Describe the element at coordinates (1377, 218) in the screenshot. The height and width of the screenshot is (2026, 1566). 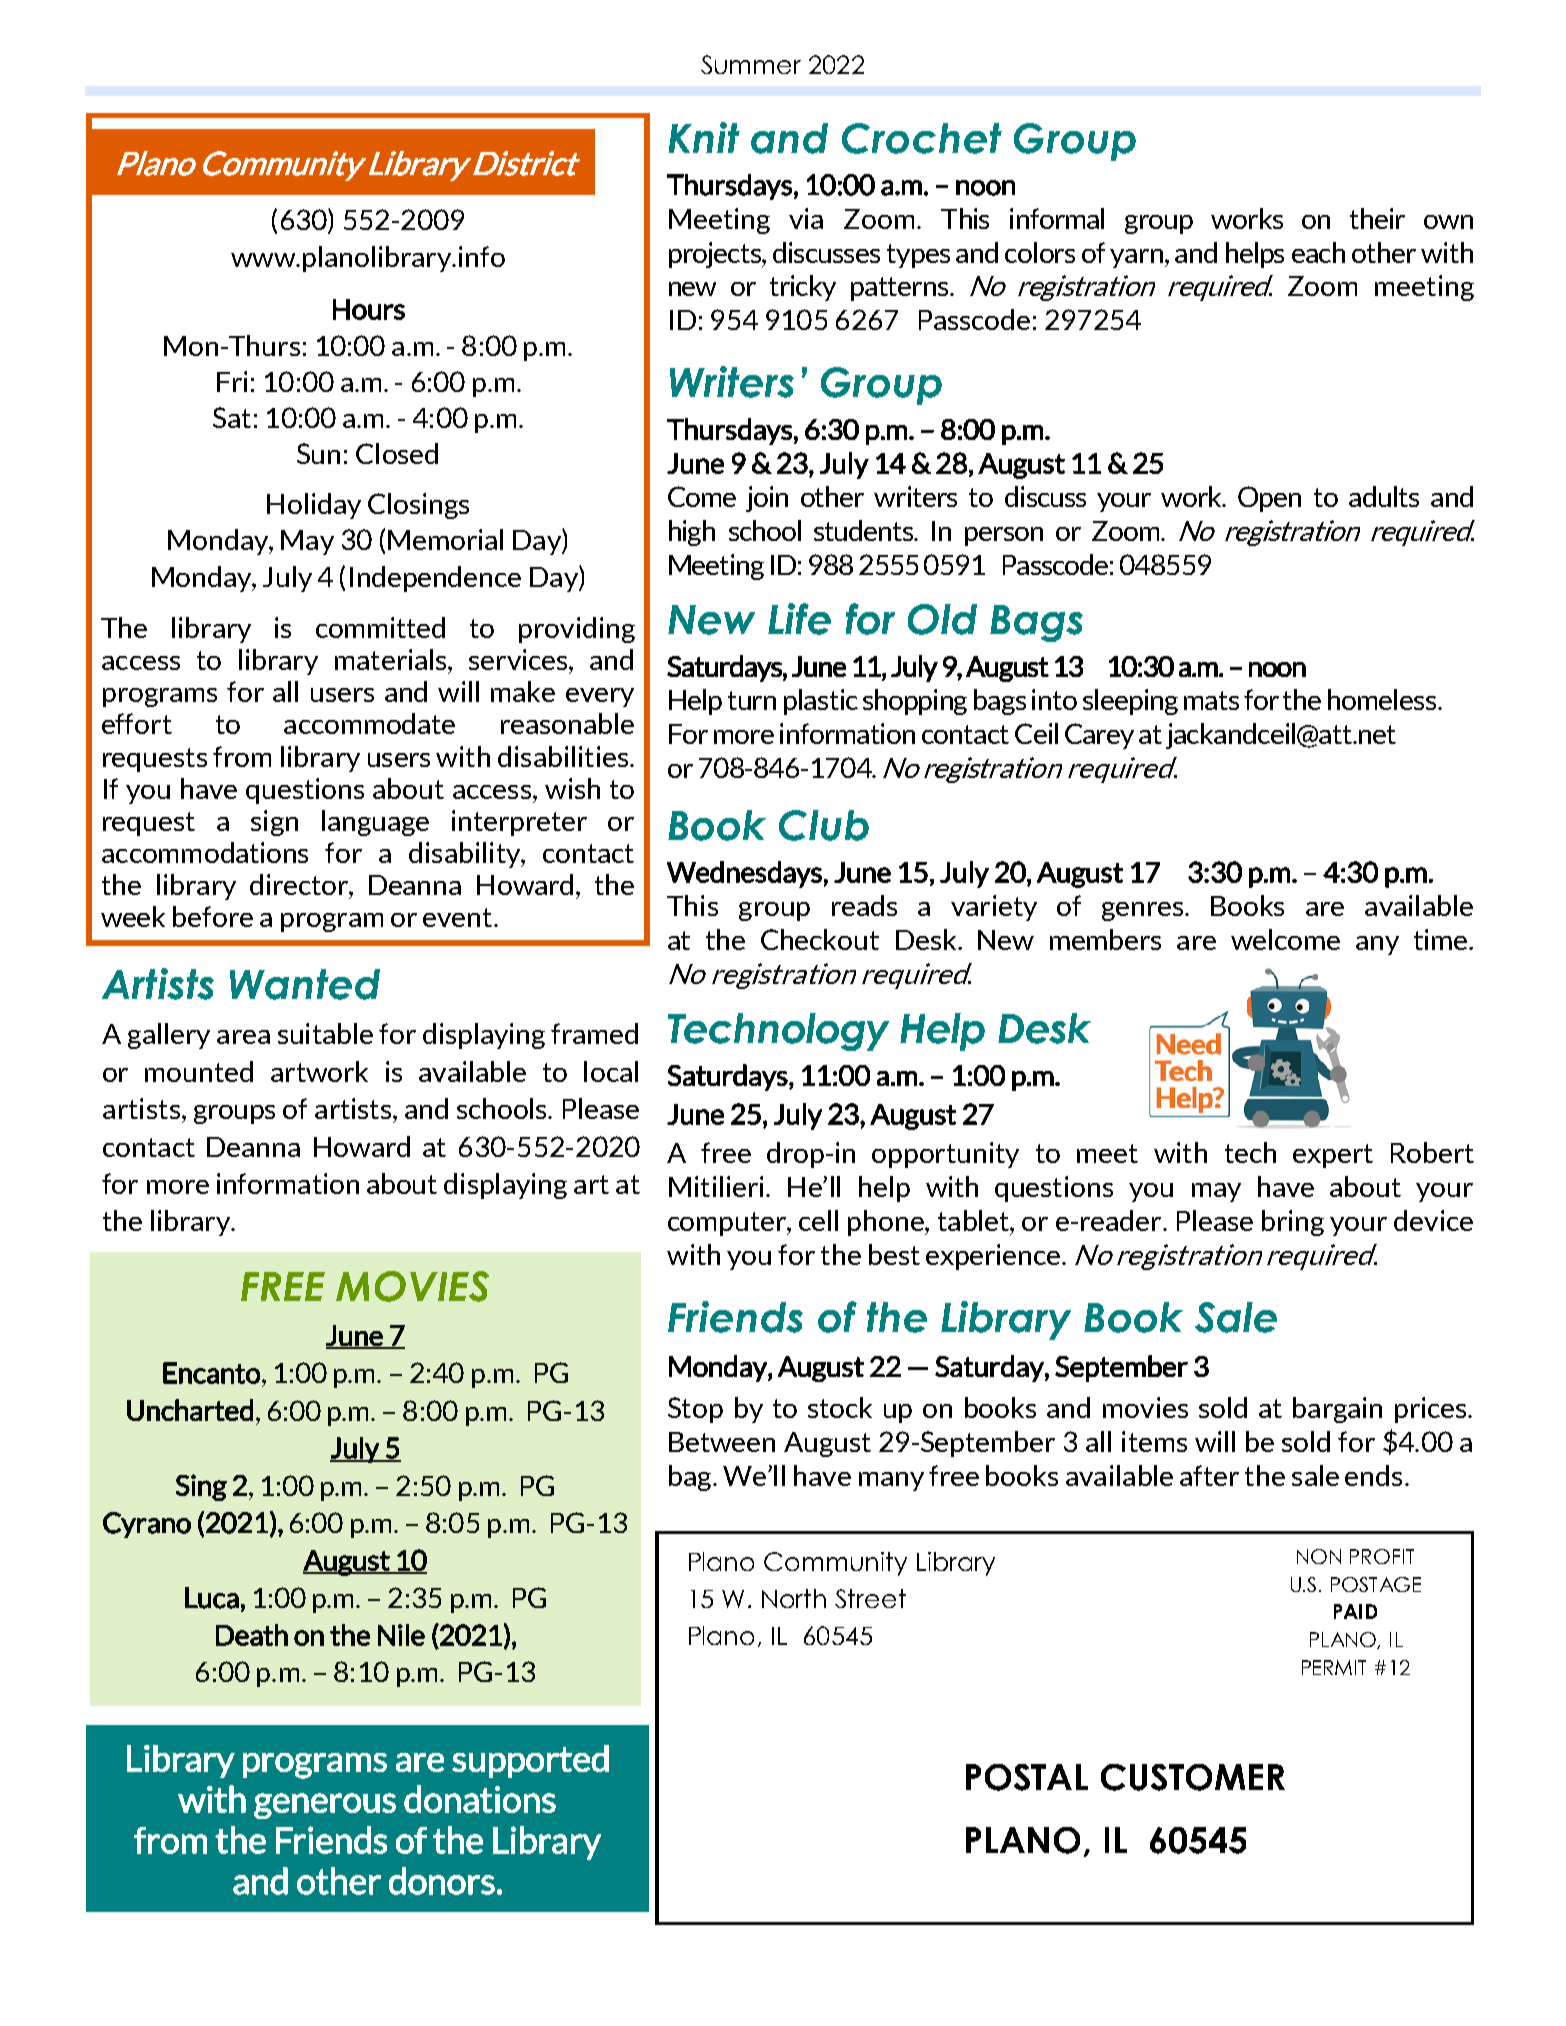
I see `their` at that location.
